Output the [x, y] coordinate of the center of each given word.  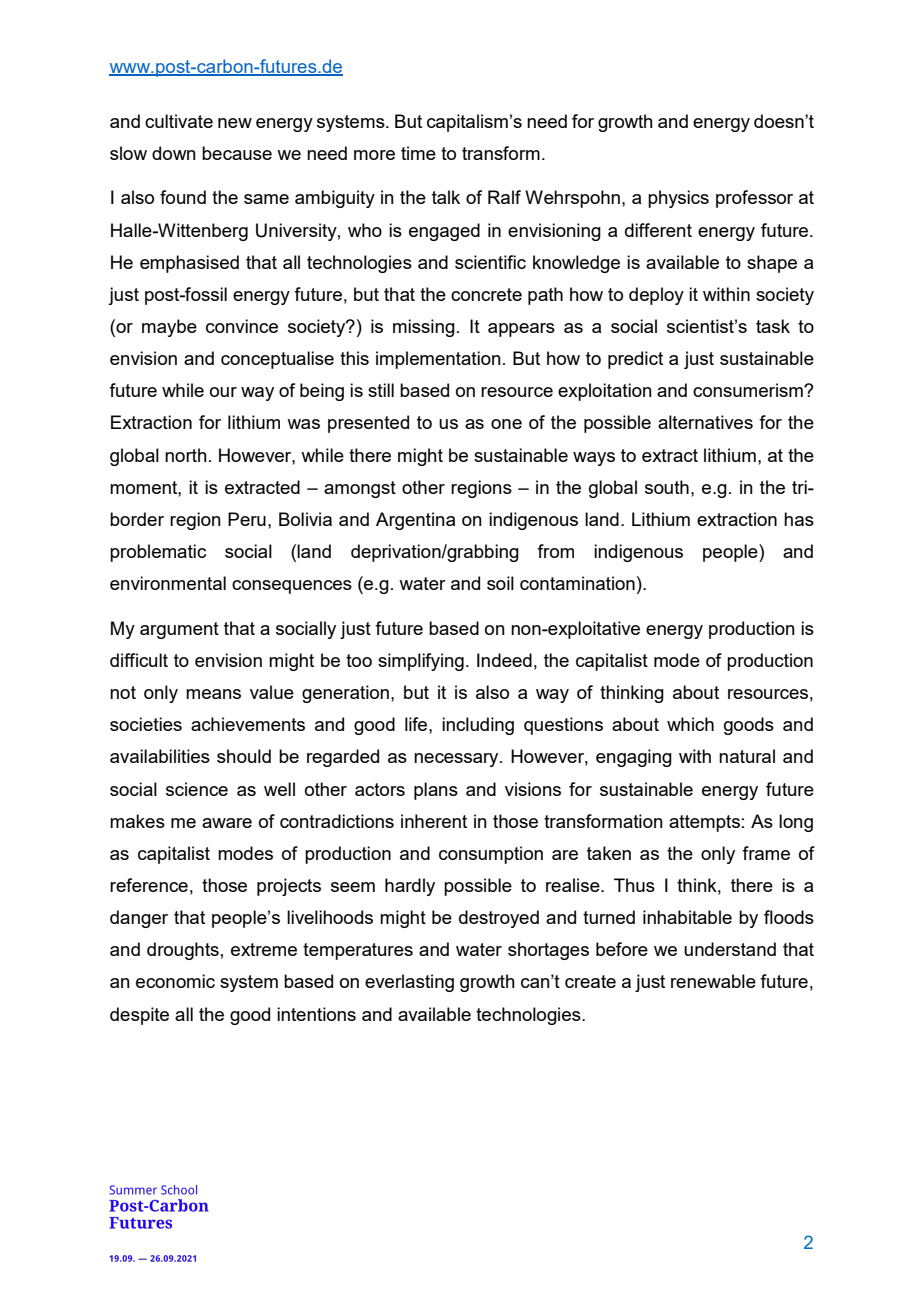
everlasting [409, 983]
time [418, 153]
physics [678, 199]
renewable [713, 981]
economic [175, 981]
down [174, 153]
